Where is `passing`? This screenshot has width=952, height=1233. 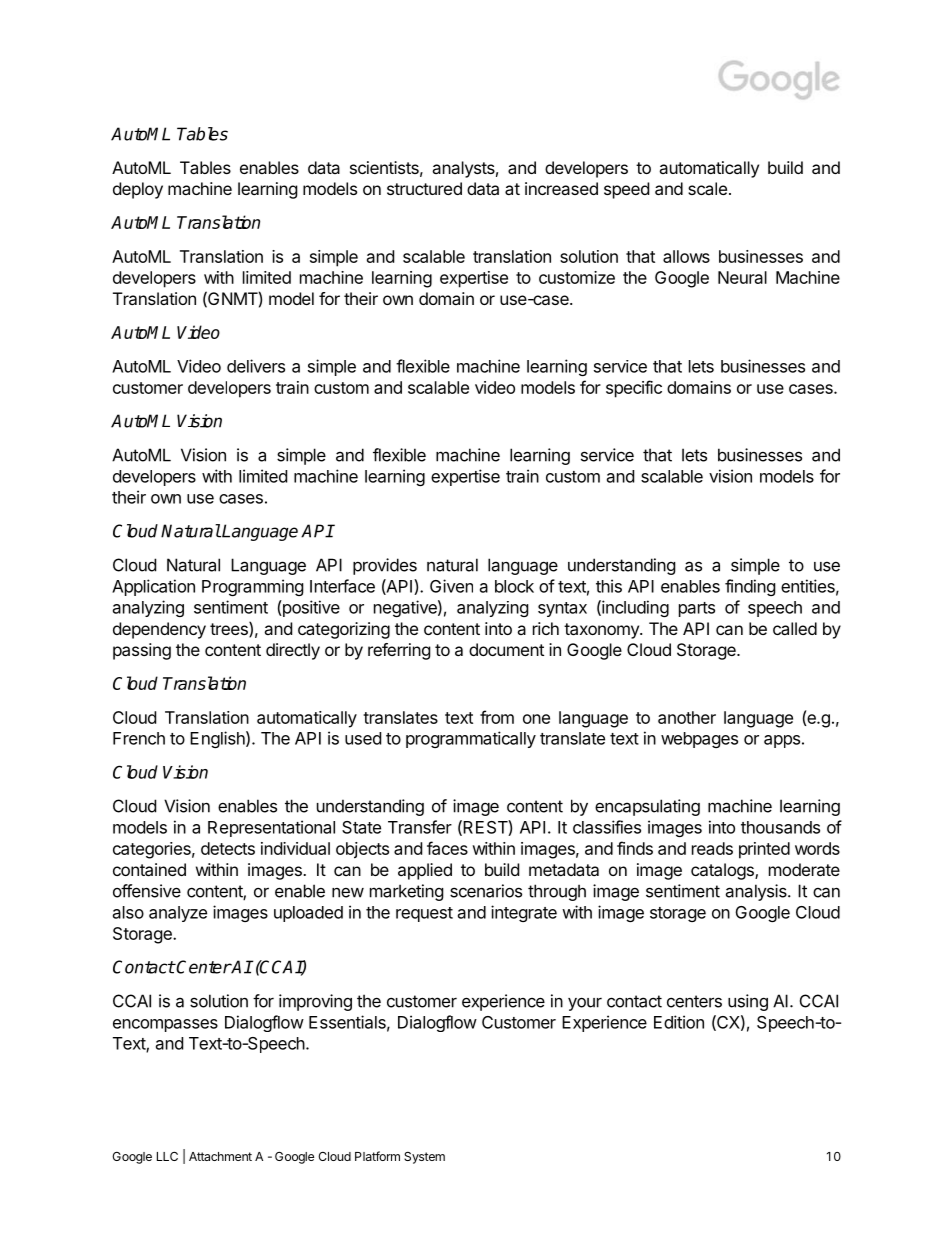 passing is located at coordinates (142, 651).
